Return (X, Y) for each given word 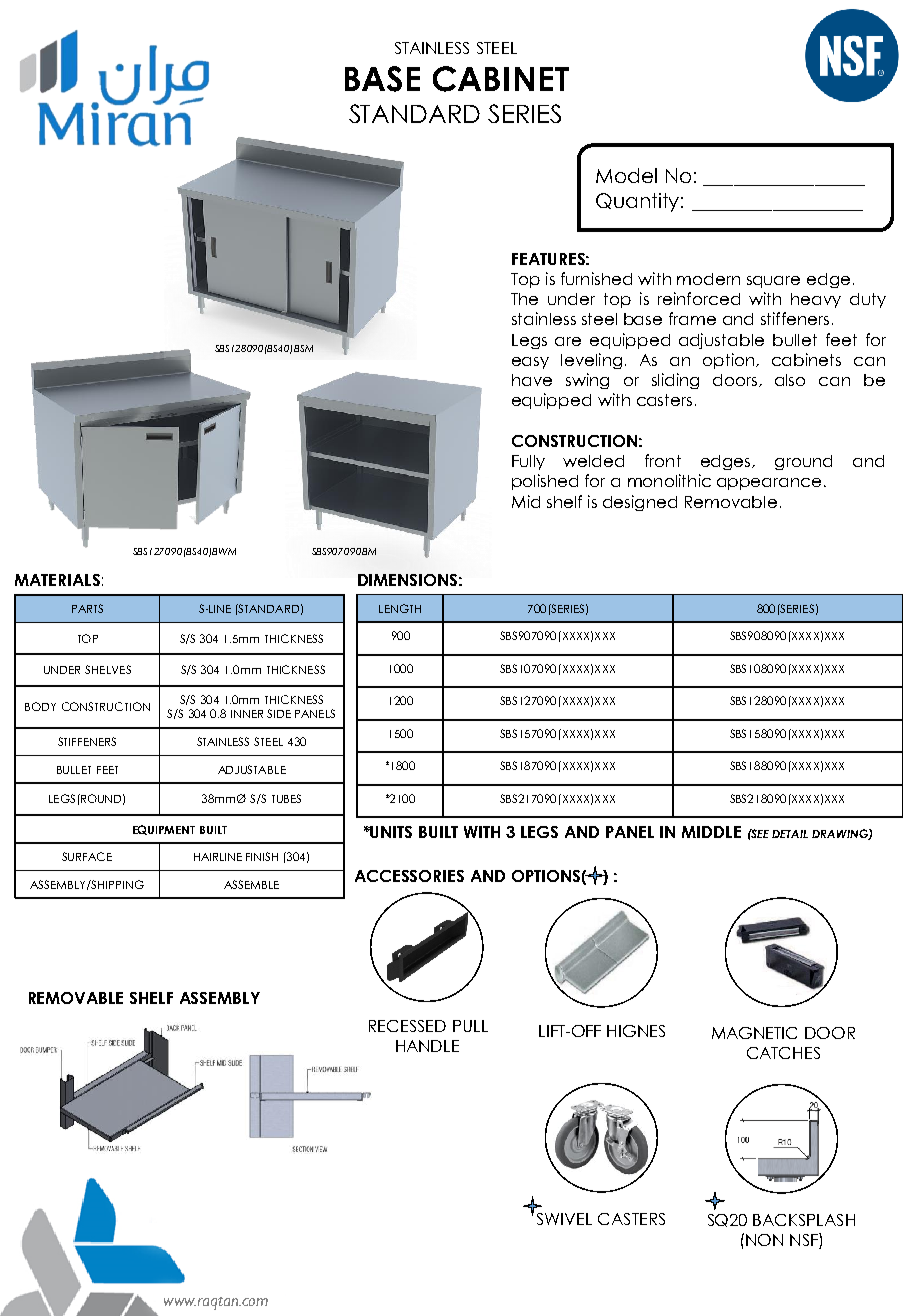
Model (626, 175)
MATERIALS (57, 580)
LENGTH (400, 608)
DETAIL (790, 834)
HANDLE (427, 1046)
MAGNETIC (754, 1033)
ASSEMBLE (251, 884)
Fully (528, 462)
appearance (769, 484)
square (773, 282)
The (524, 299)
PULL (470, 1026)
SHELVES (108, 669)
